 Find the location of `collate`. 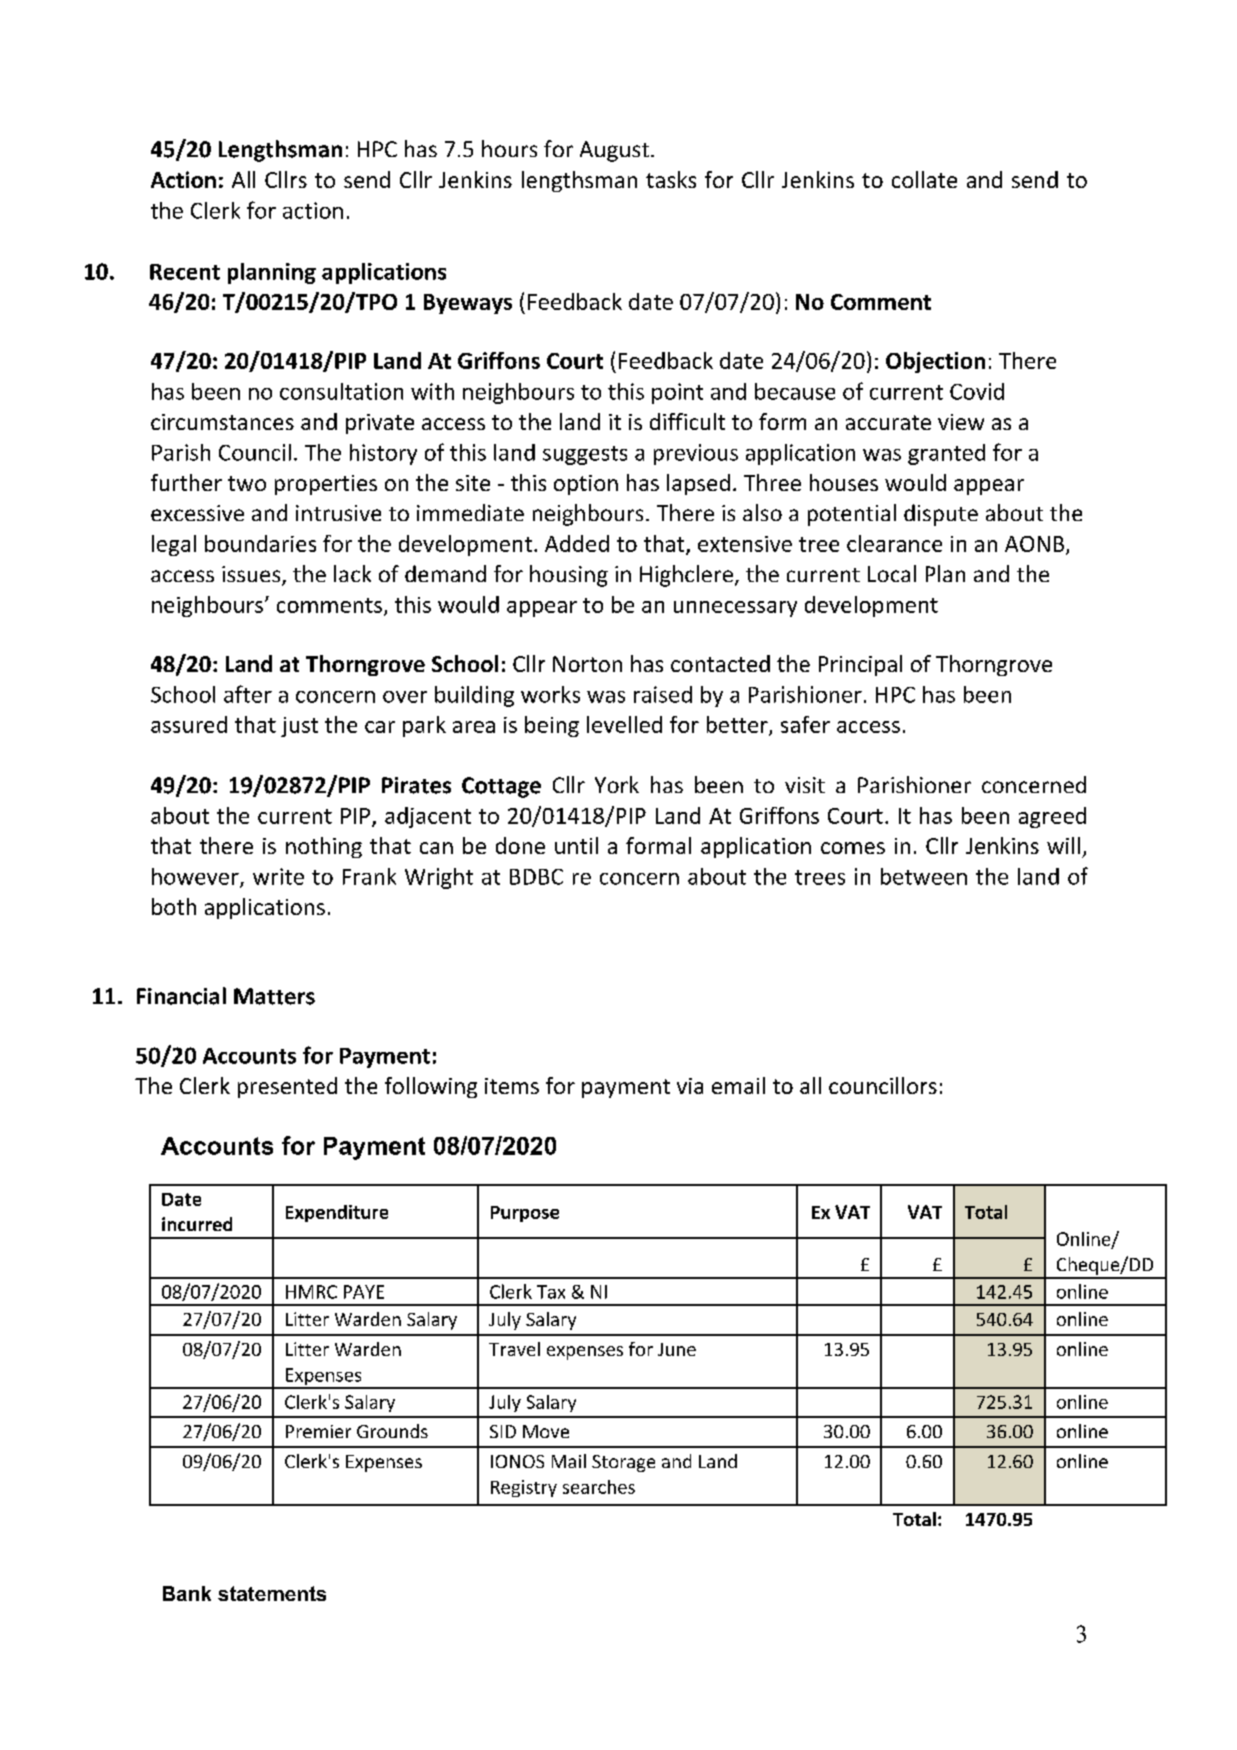

collate is located at coordinates (924, 179).
